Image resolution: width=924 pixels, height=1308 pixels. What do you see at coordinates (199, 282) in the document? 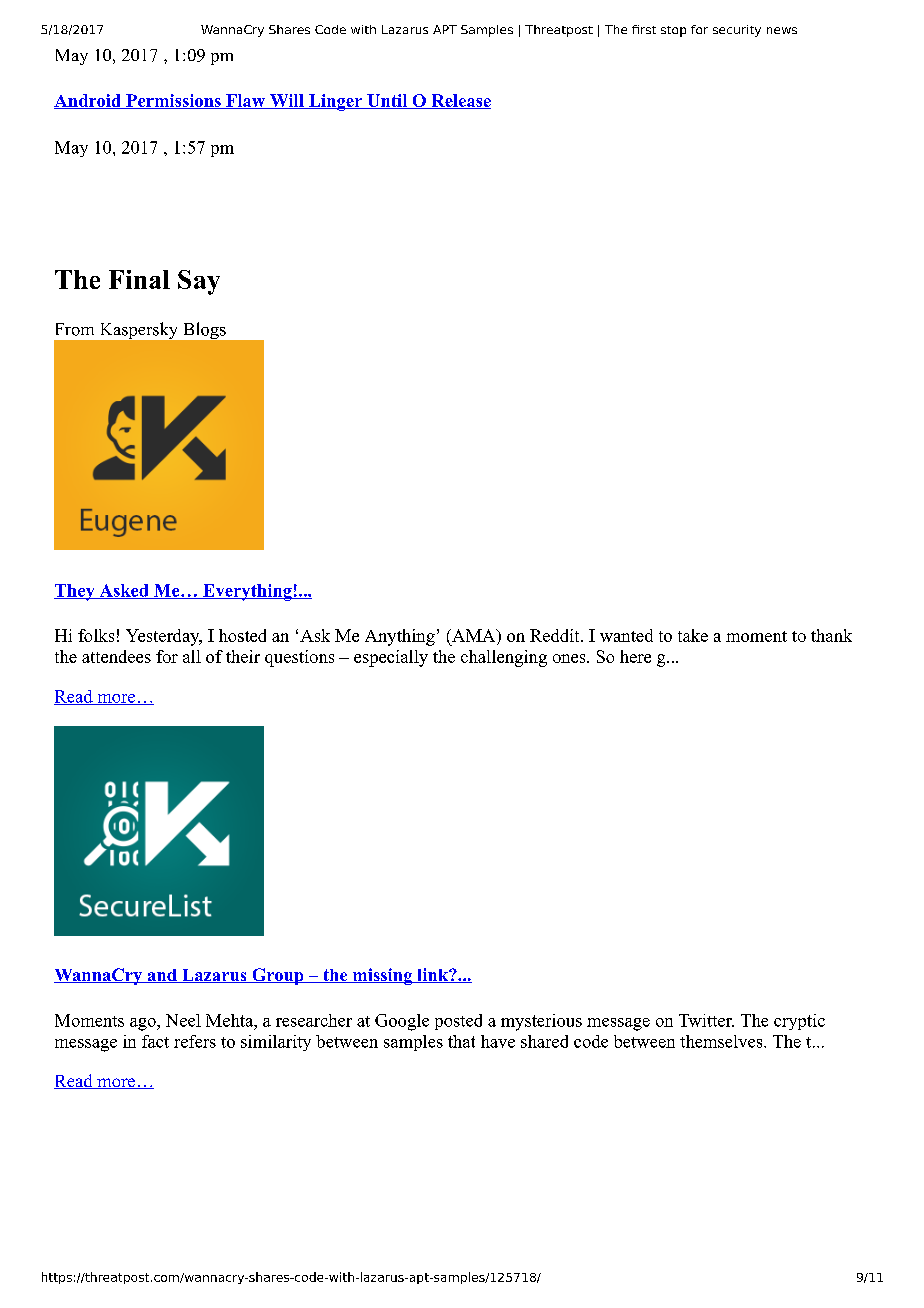
I see `Say` at bounding box center [199, 282].
